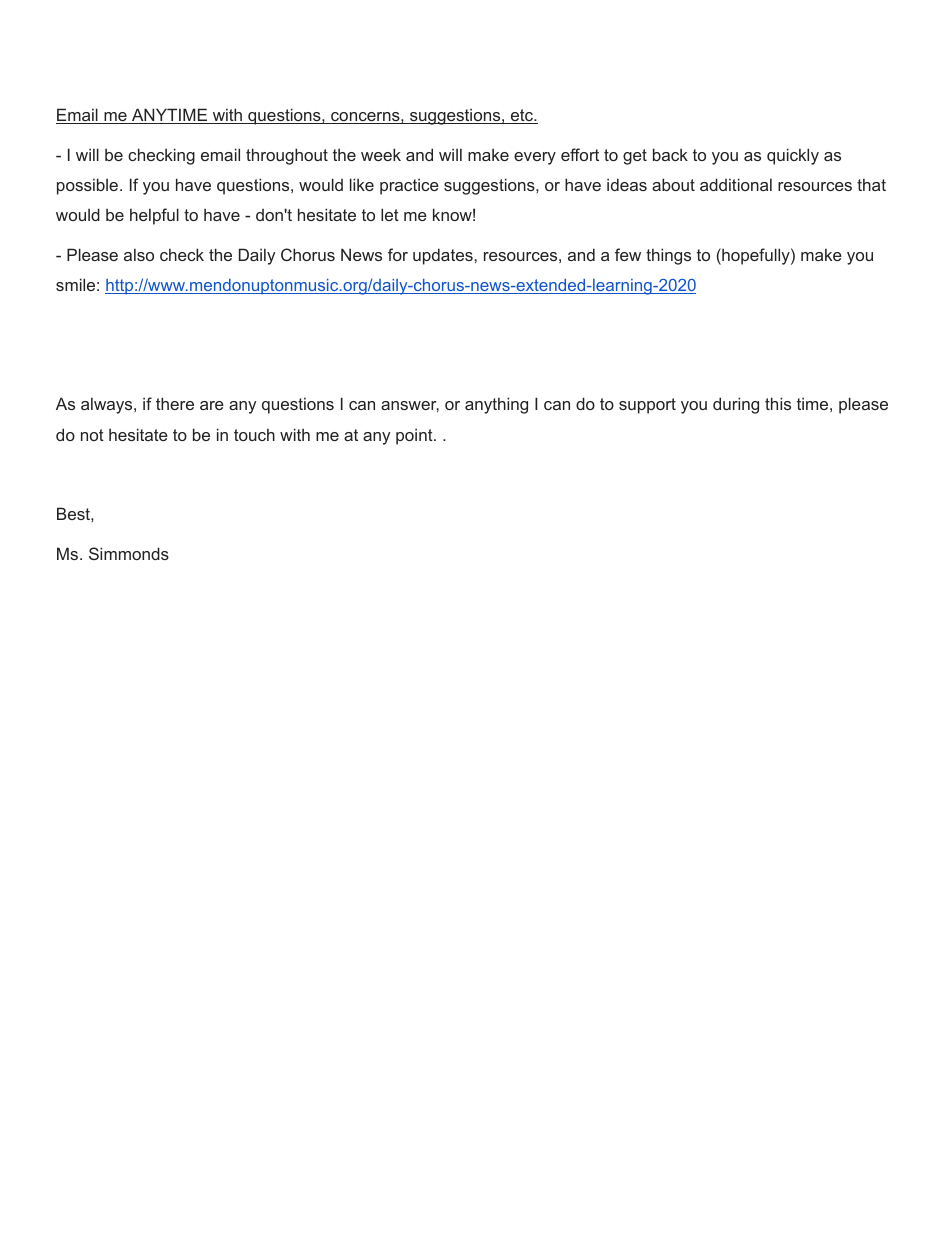  What do you see at coordinates (254, 434) in the screenshot?
I see `touch` at bounding box center [254, 434].
